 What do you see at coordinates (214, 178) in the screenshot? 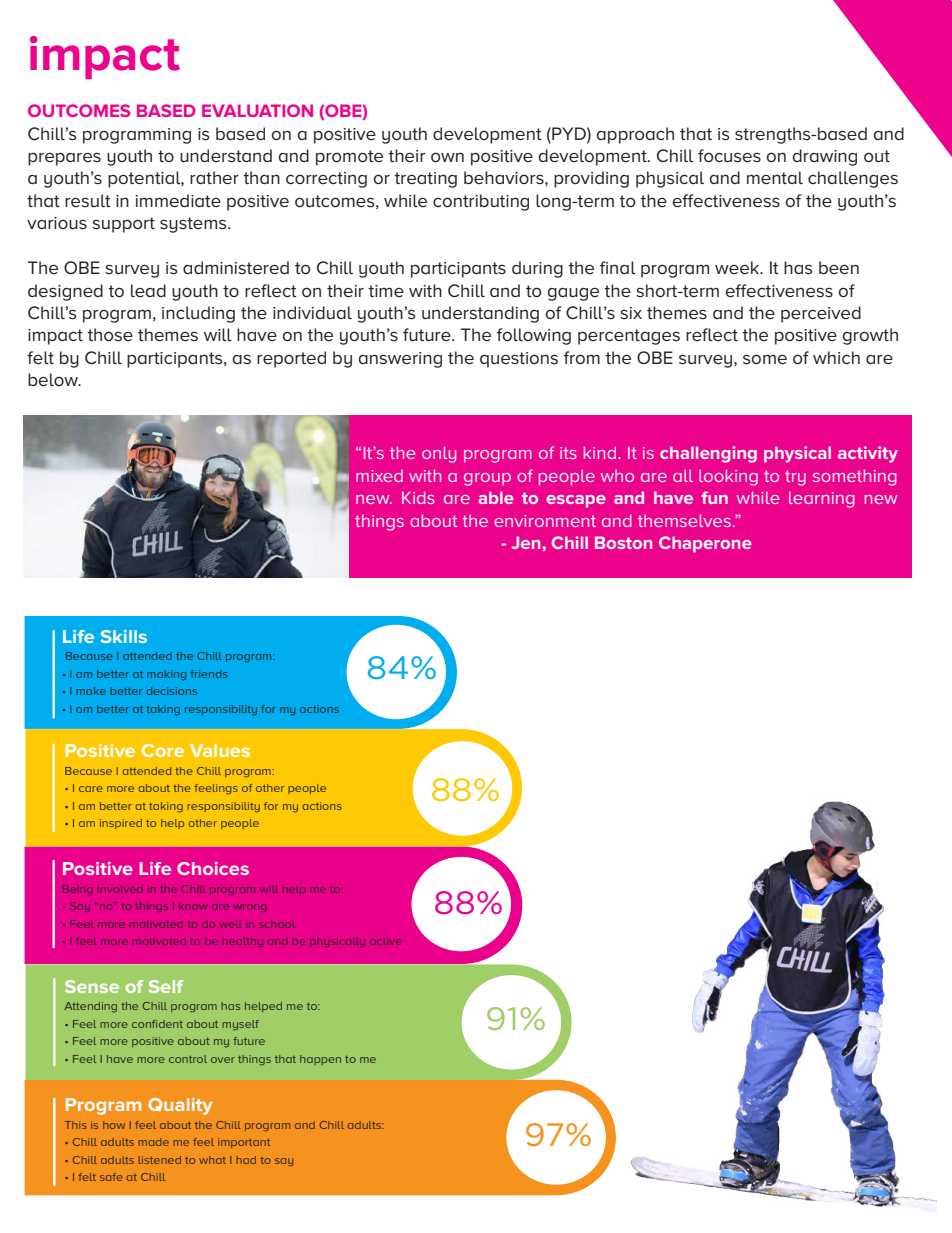
I see `rather` at bounding box center [214, 178].
